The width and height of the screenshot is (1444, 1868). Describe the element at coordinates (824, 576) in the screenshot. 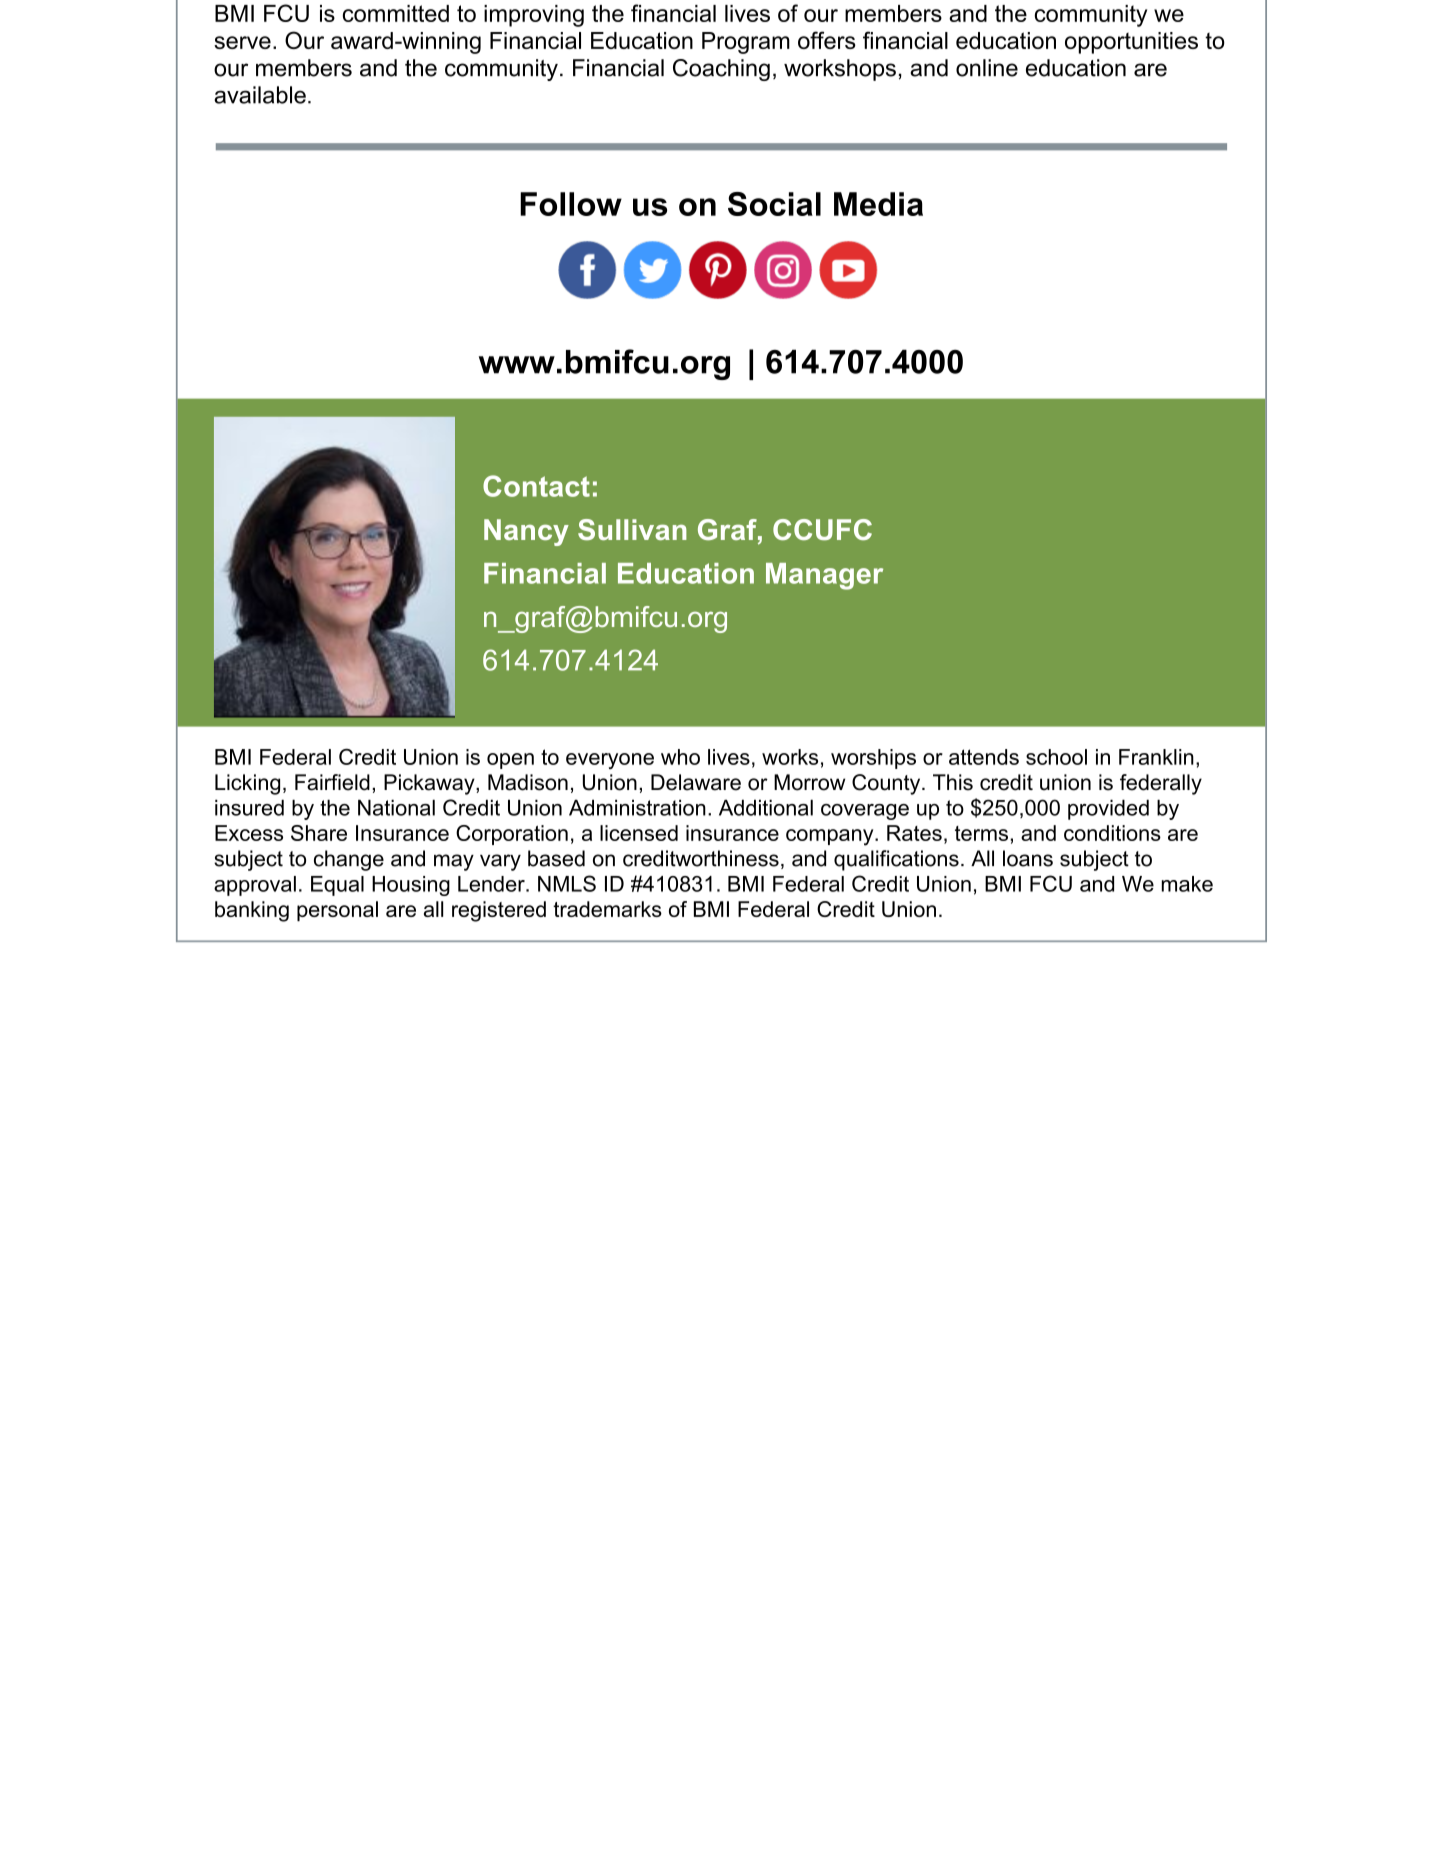

I see `Manager` at that location.
